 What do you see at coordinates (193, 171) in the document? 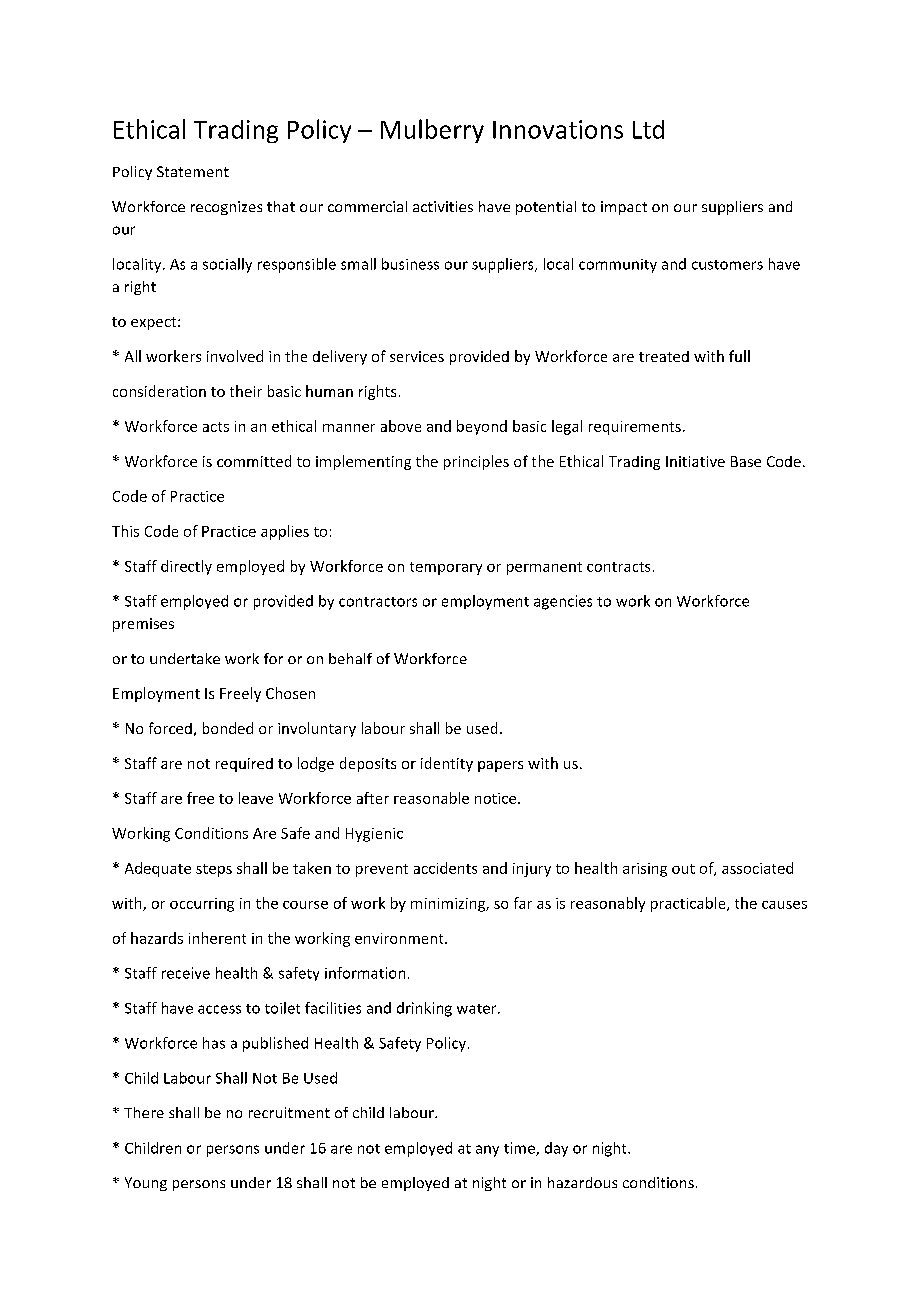
I see `Statement` at bounding box center [193, 171].
